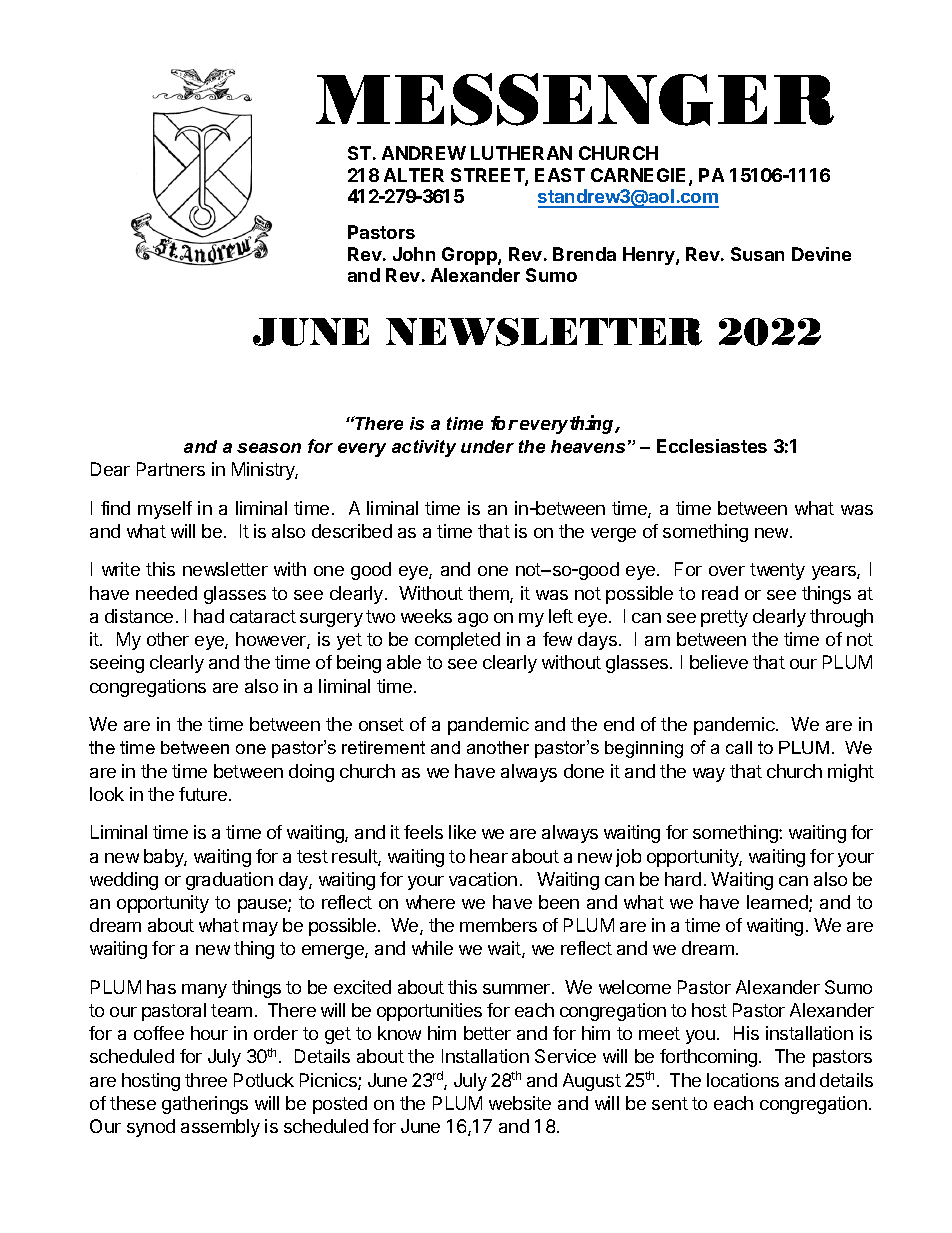 The image size is (952, 1233). I want to click on locations, so click(743, 1080).
